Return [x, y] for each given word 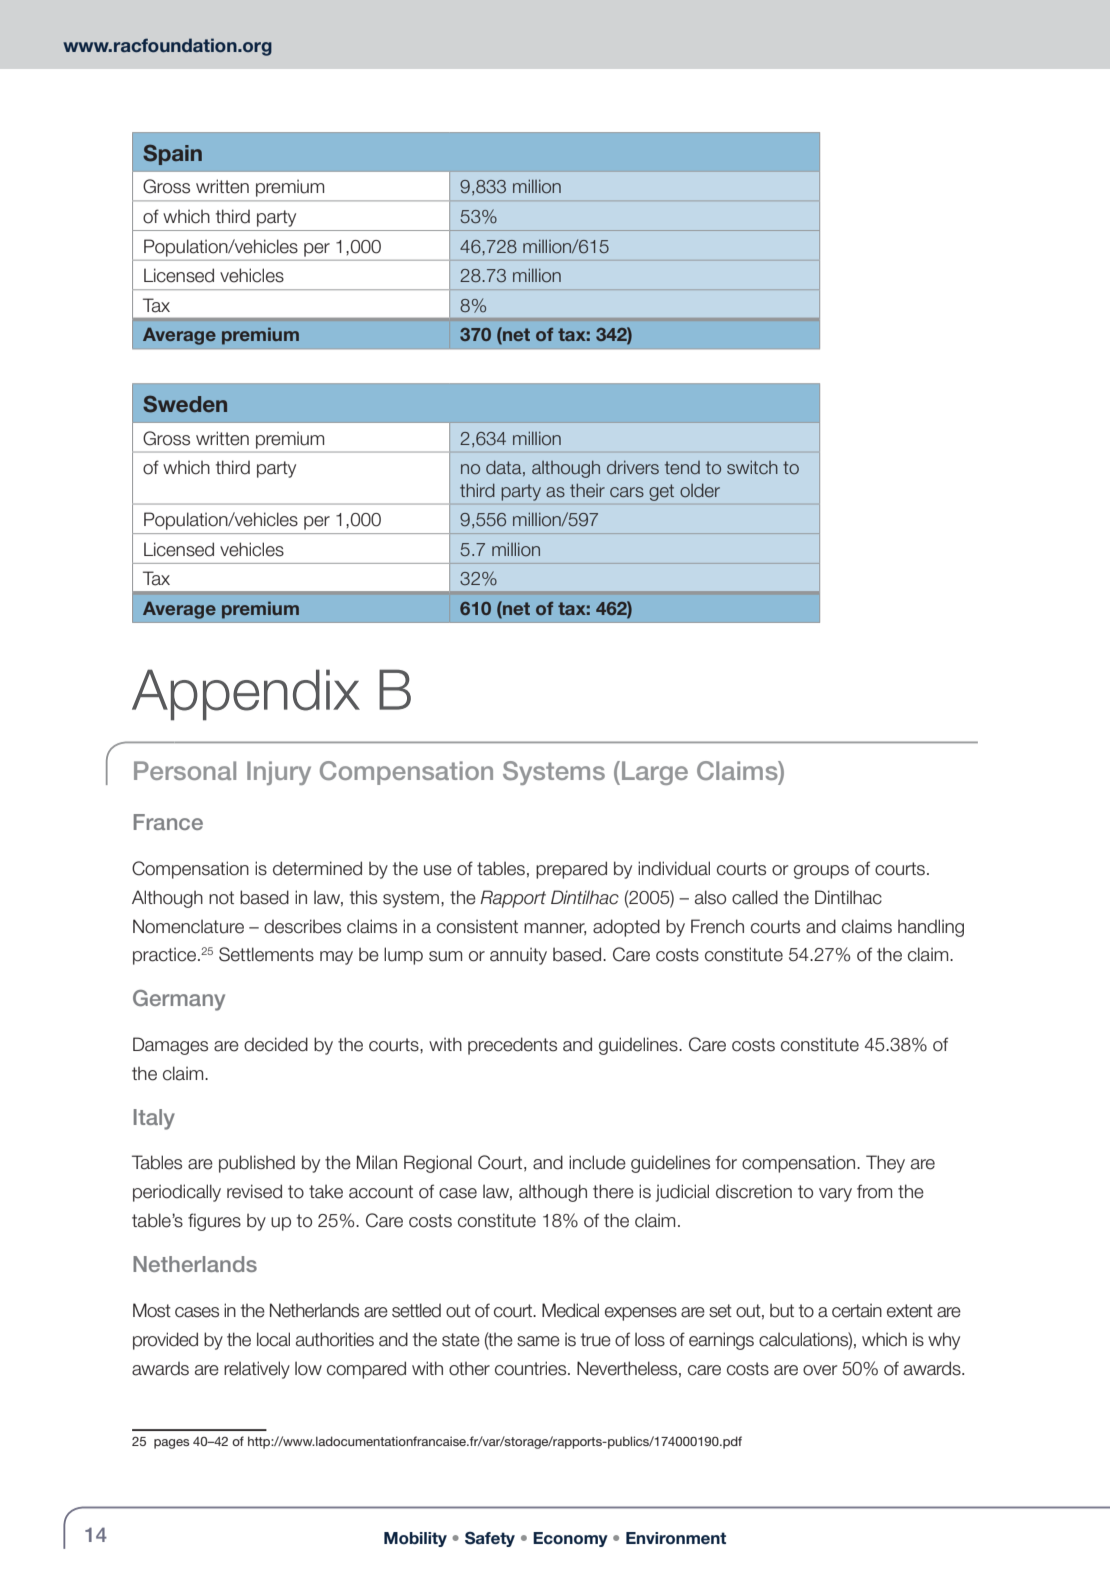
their [587, 490]
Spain [172, 154]
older [700, 490]
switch [752, 467]
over [820, 1370]
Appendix [246, 695]
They [885, 1164]
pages [171, 1444]
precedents [512, 1046]
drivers [633, 467]
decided [276, 1044]
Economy [570, 1539]
